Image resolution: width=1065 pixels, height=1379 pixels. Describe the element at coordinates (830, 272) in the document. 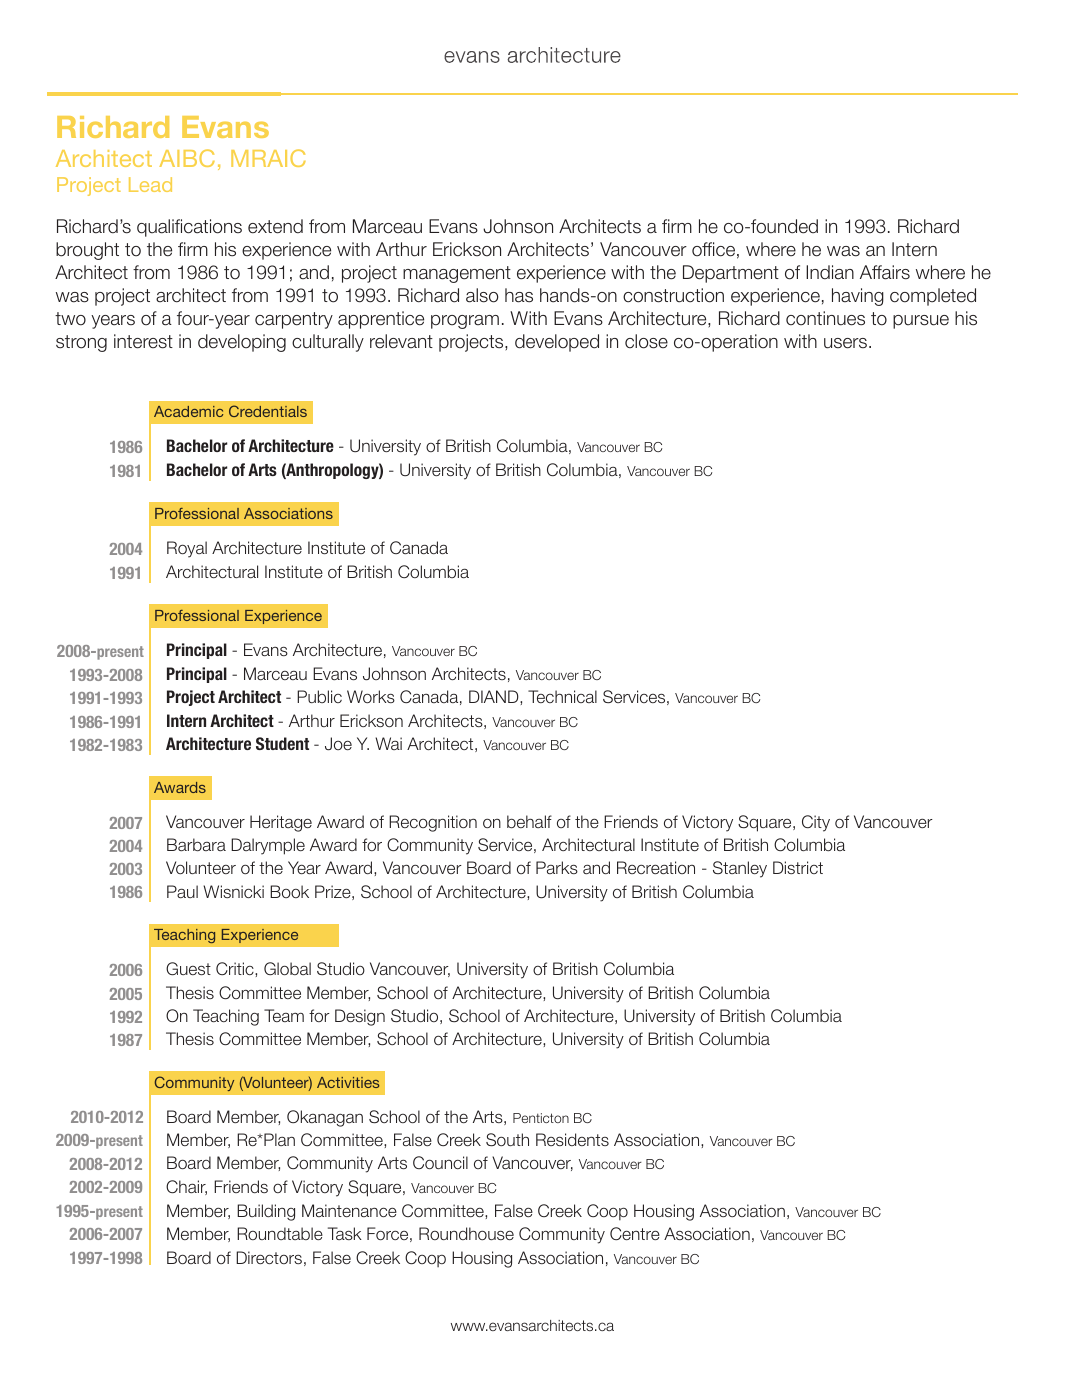

I see `Indian` at that location.
